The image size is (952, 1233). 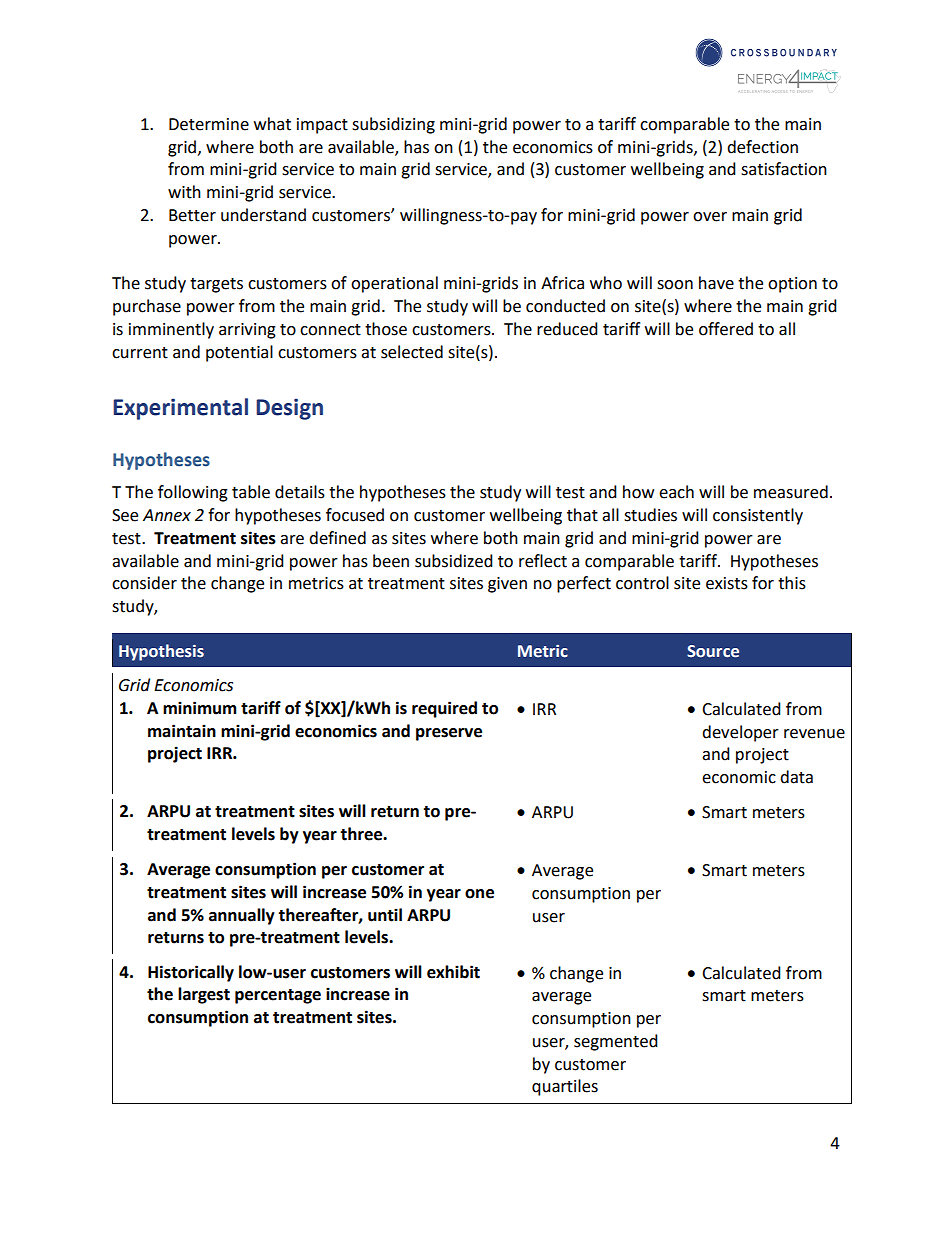 What do you see at coordinates (762, 147) in the image?
I see `defection` at bounding box center [762, 147].
